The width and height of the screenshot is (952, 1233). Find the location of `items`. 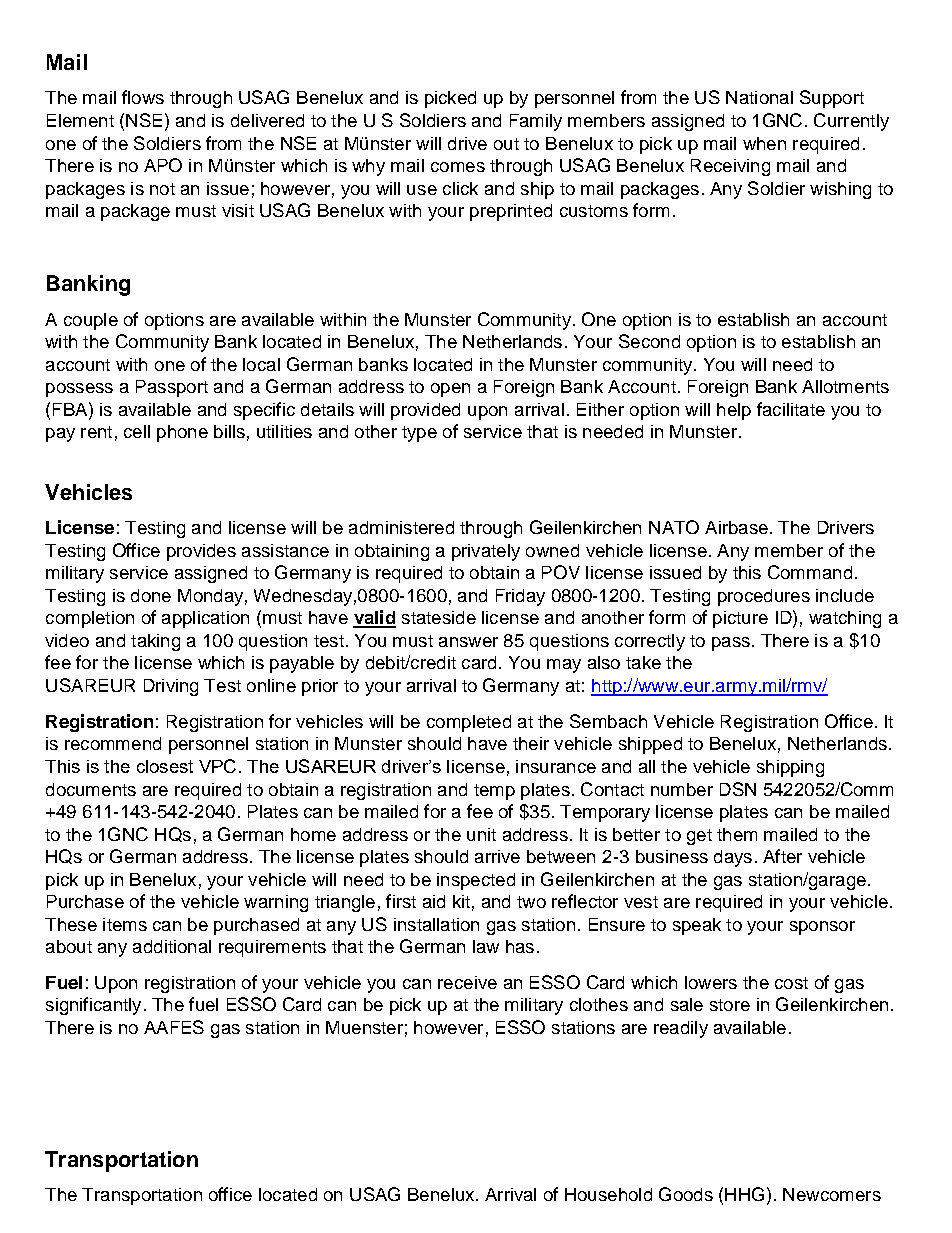

items is located at coordinates (125, 924).
